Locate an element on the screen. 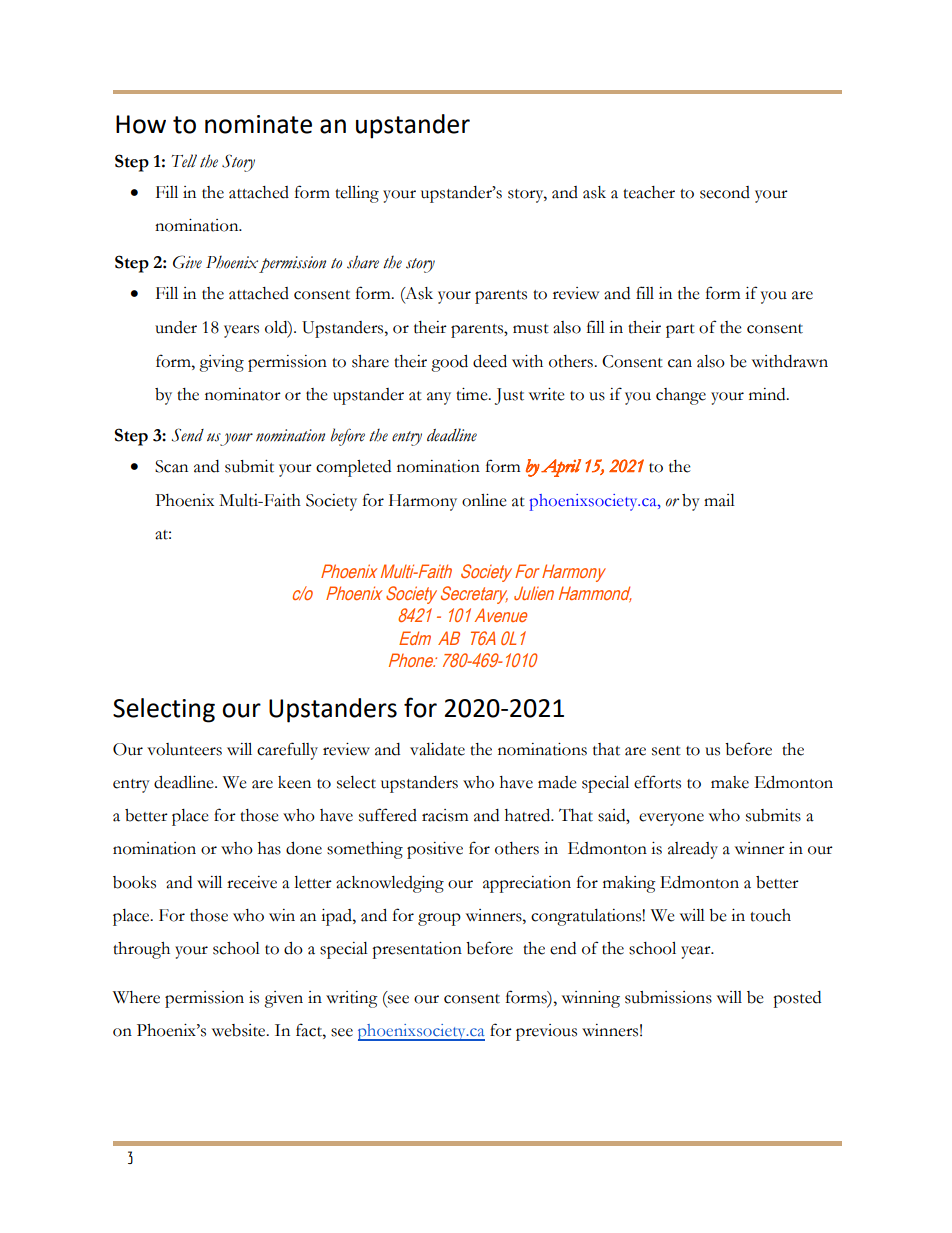 This screenshot has height=1233, width=952. submissions is located at coordinates (668, 997).
